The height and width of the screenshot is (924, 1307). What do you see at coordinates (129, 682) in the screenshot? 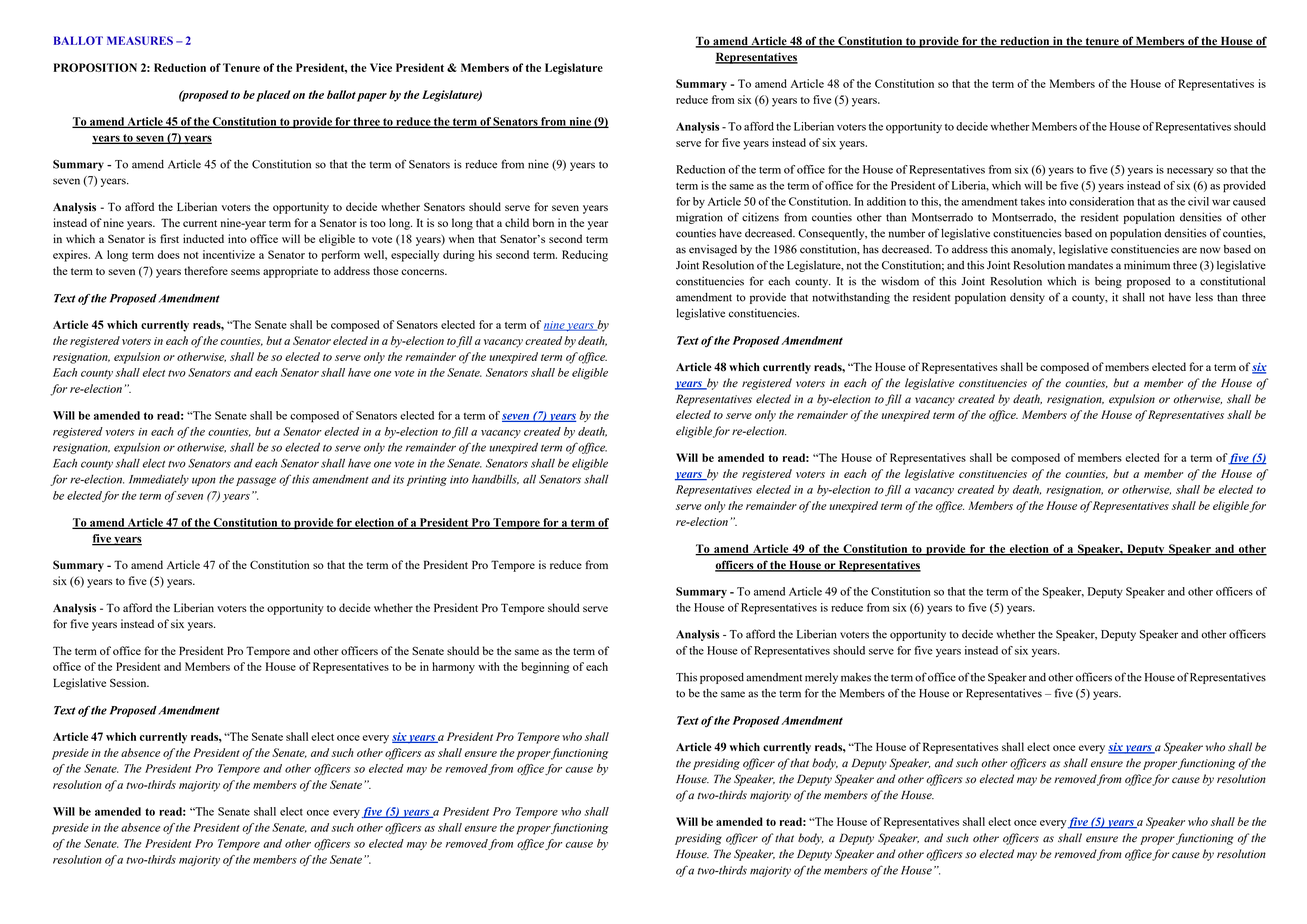
I see `Session` at bounding box center [129, 682].
